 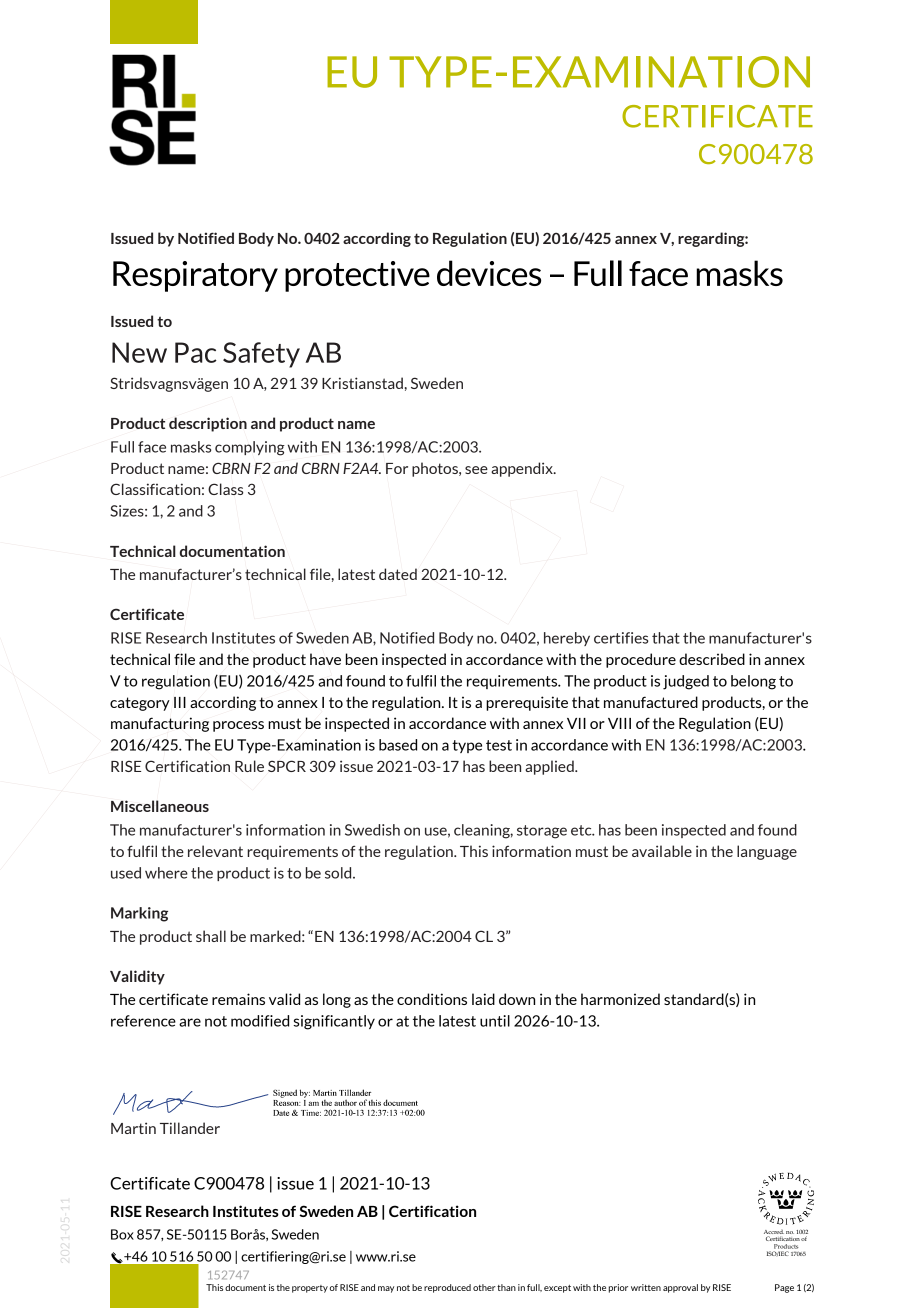 I want to click on devices, so click(x=489, y=273).
